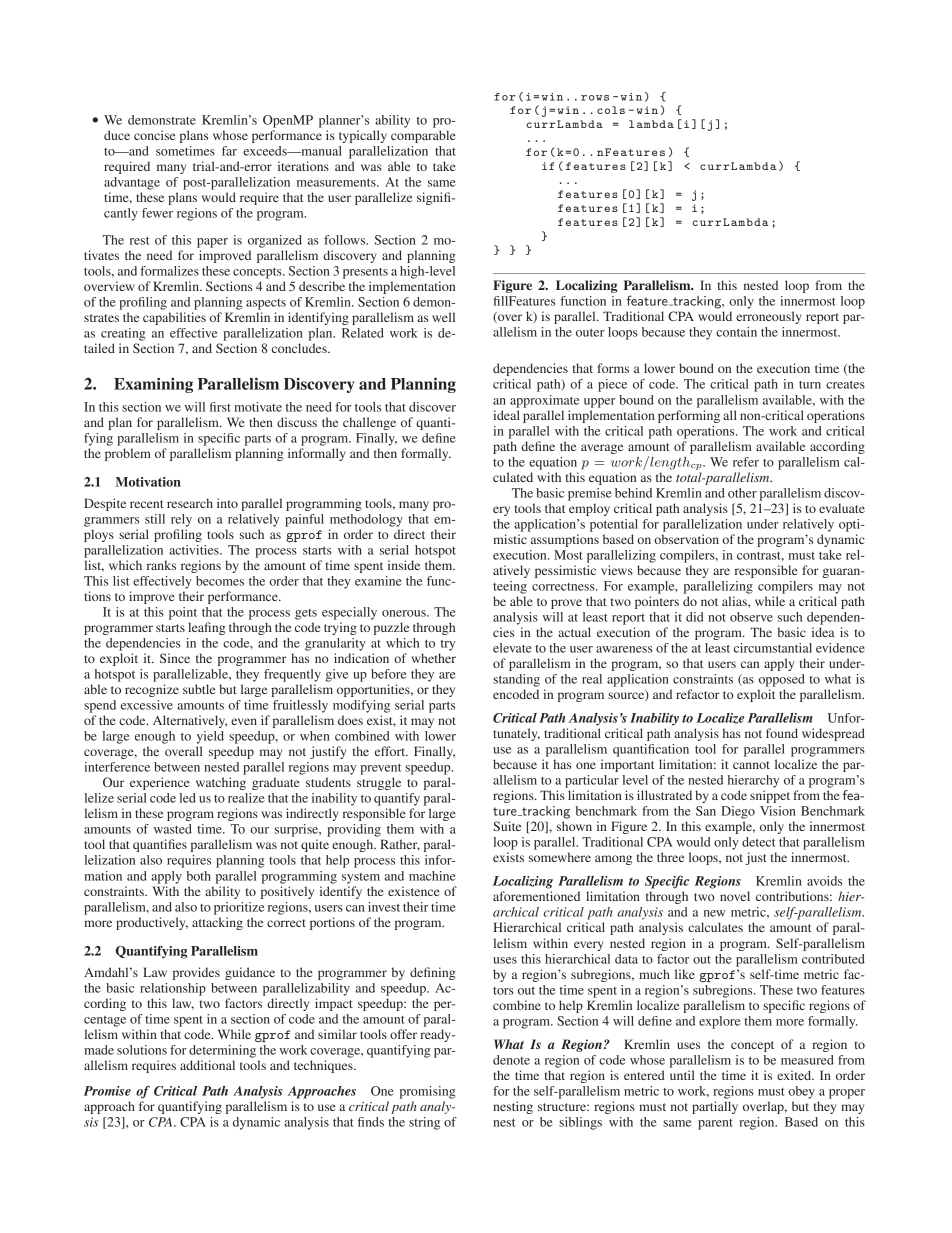  What do you see at coordinates (611, 110) in the document?
I see `cols` at bounding box center [611, 110].
